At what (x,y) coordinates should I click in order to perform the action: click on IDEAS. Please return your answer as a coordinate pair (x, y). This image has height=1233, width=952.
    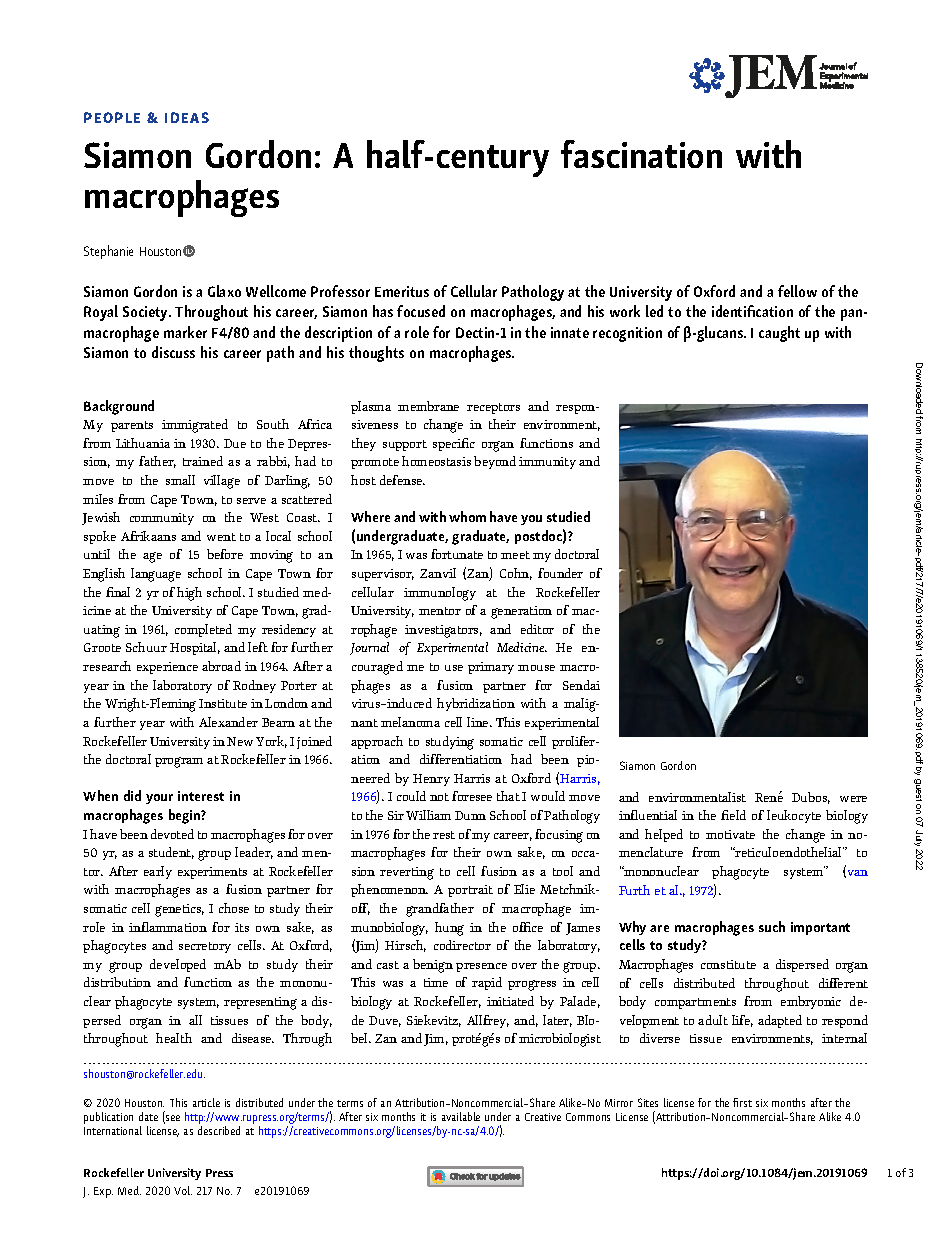
    Looking at the image, I should click on (187, 117).
